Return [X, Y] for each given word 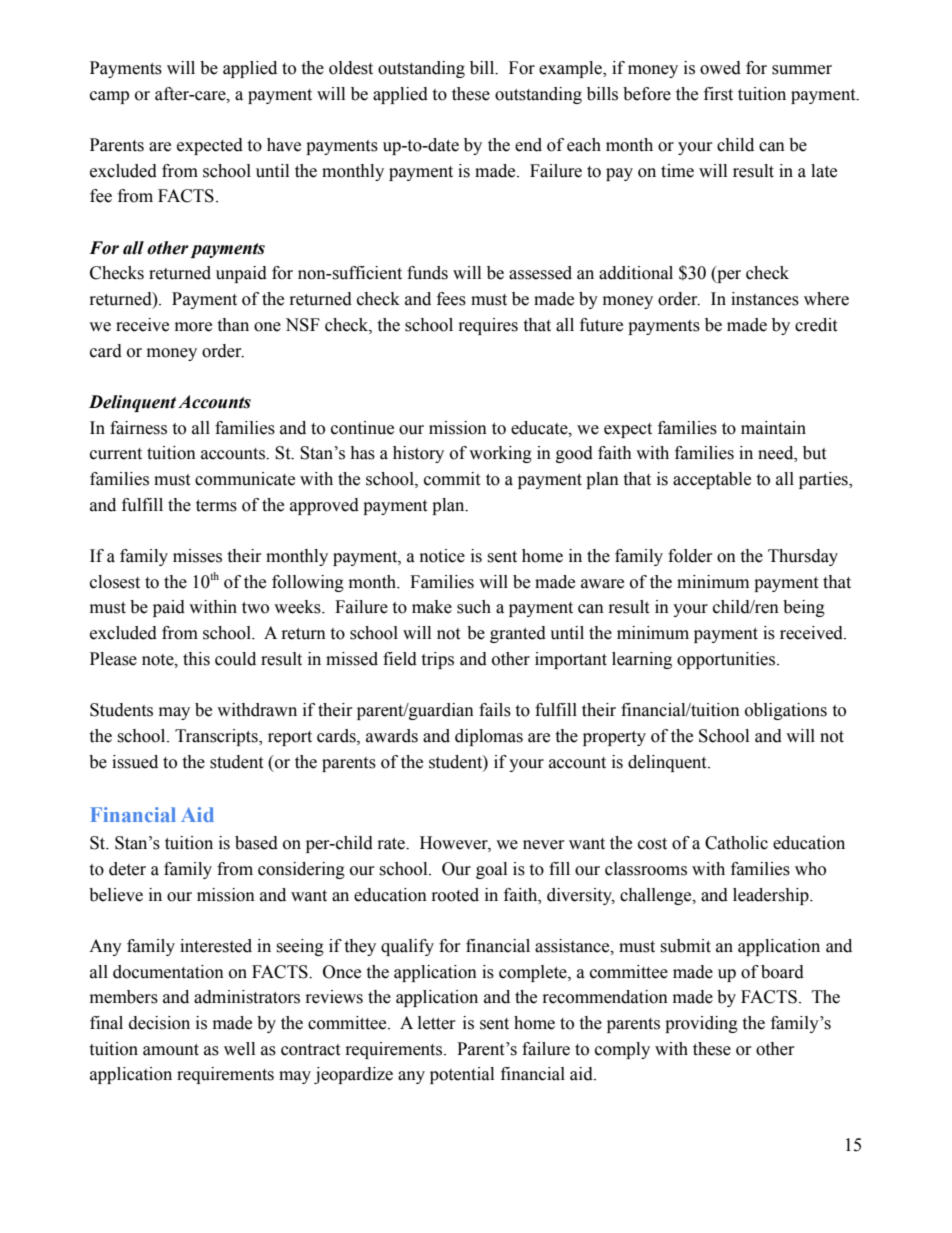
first [718, 94]
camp [109, 97]
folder [690, 556]
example [571, 69]
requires [488, 326]
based [256, 843]
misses [197, 556]
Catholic [736, 843]
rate [392, 844]
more [193, 327]
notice [442, 556]
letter [437, 1023]
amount [171, 1050]
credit [816, 325]
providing [701, 1024]
